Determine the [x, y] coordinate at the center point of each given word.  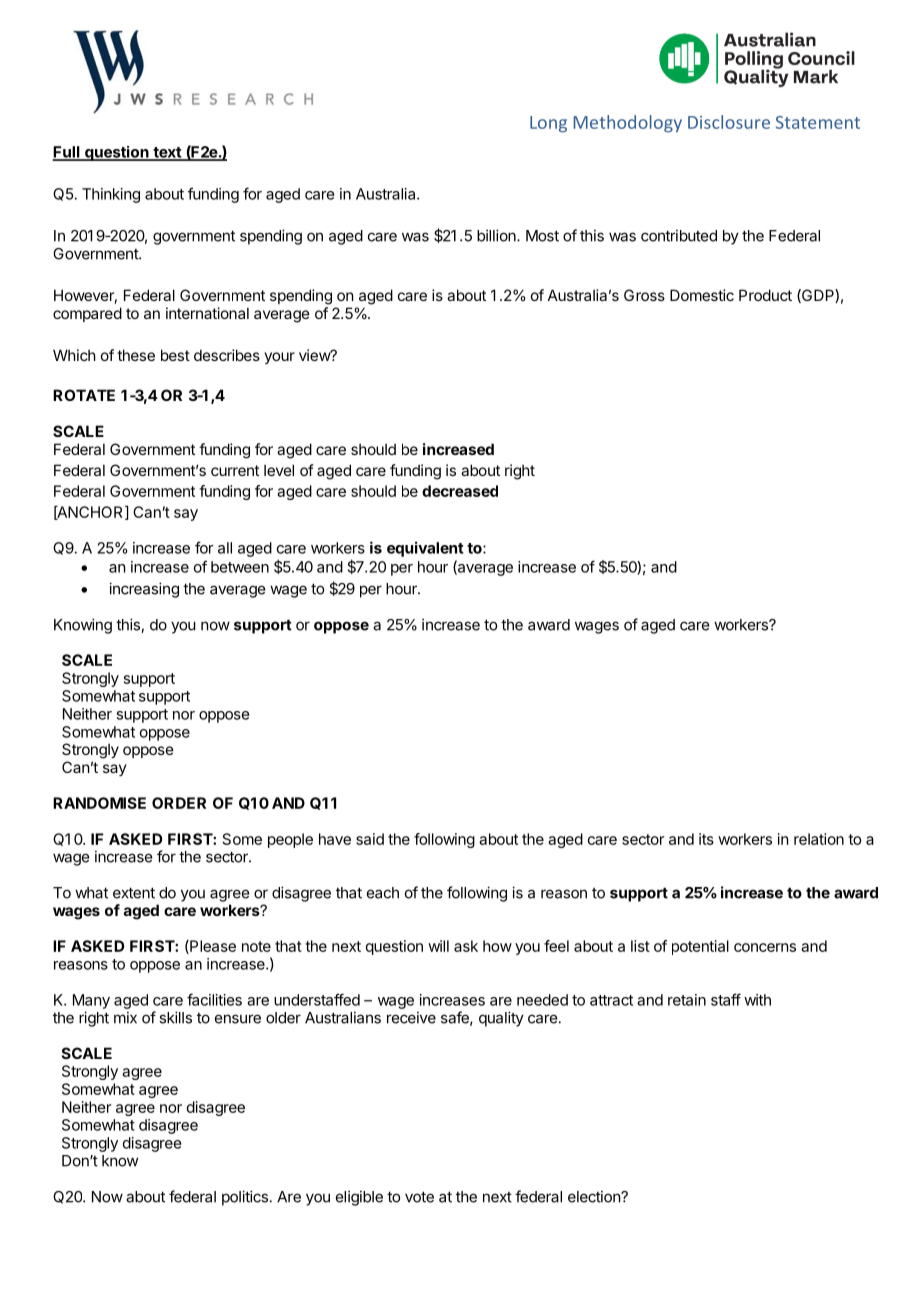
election [595, 1196]
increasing [144, 590]
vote [419, 1197]
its [706, 839]
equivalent [425, 549]
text [167, 153]
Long [548, 124]
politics [245, 1198]
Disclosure [729, 122]
